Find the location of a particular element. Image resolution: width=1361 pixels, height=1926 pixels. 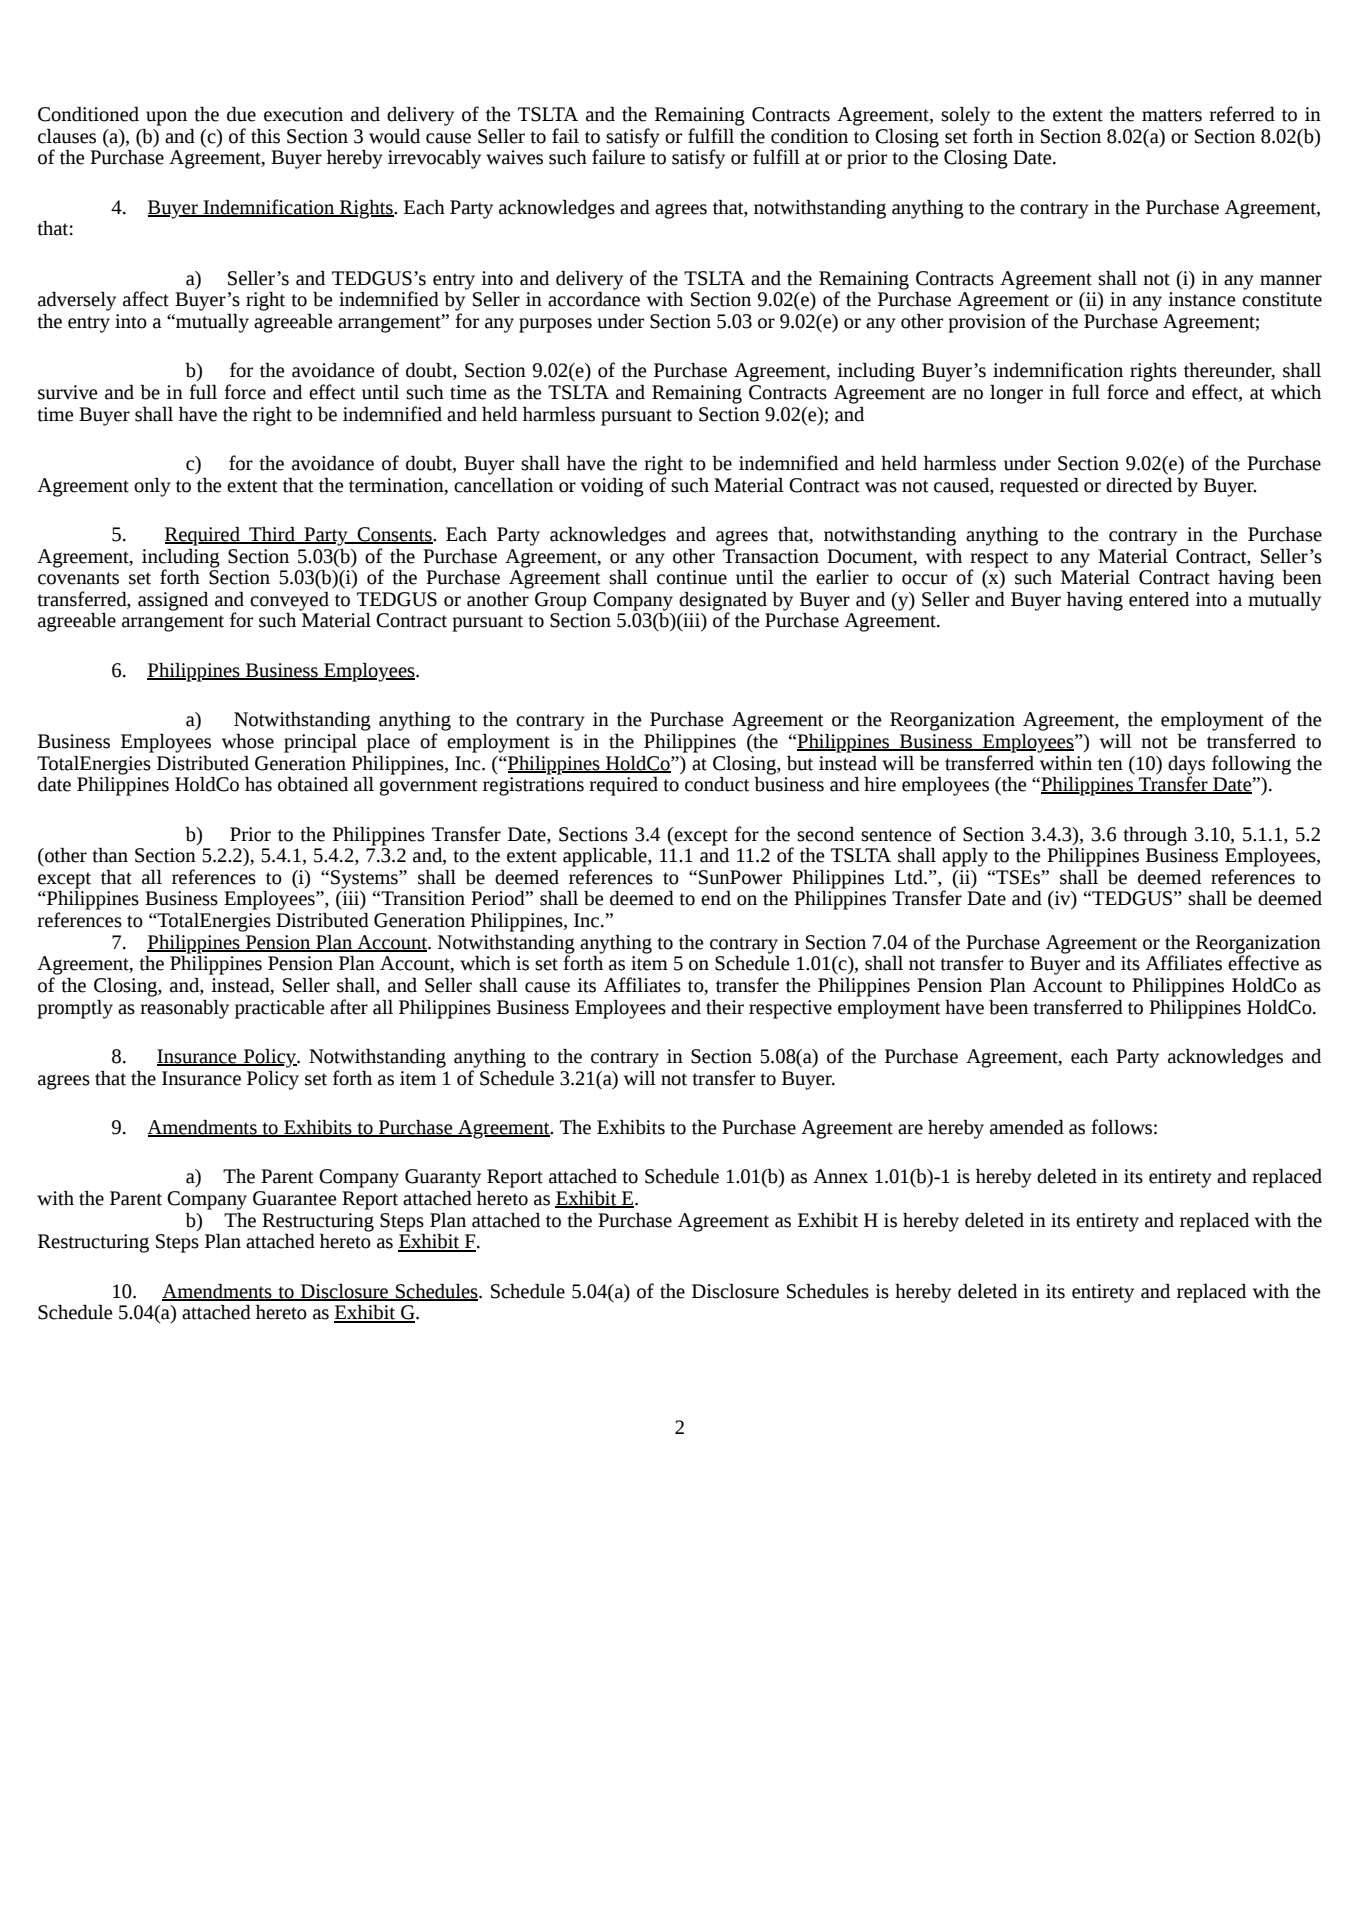

matters is located at coordinates (1172, 115).
